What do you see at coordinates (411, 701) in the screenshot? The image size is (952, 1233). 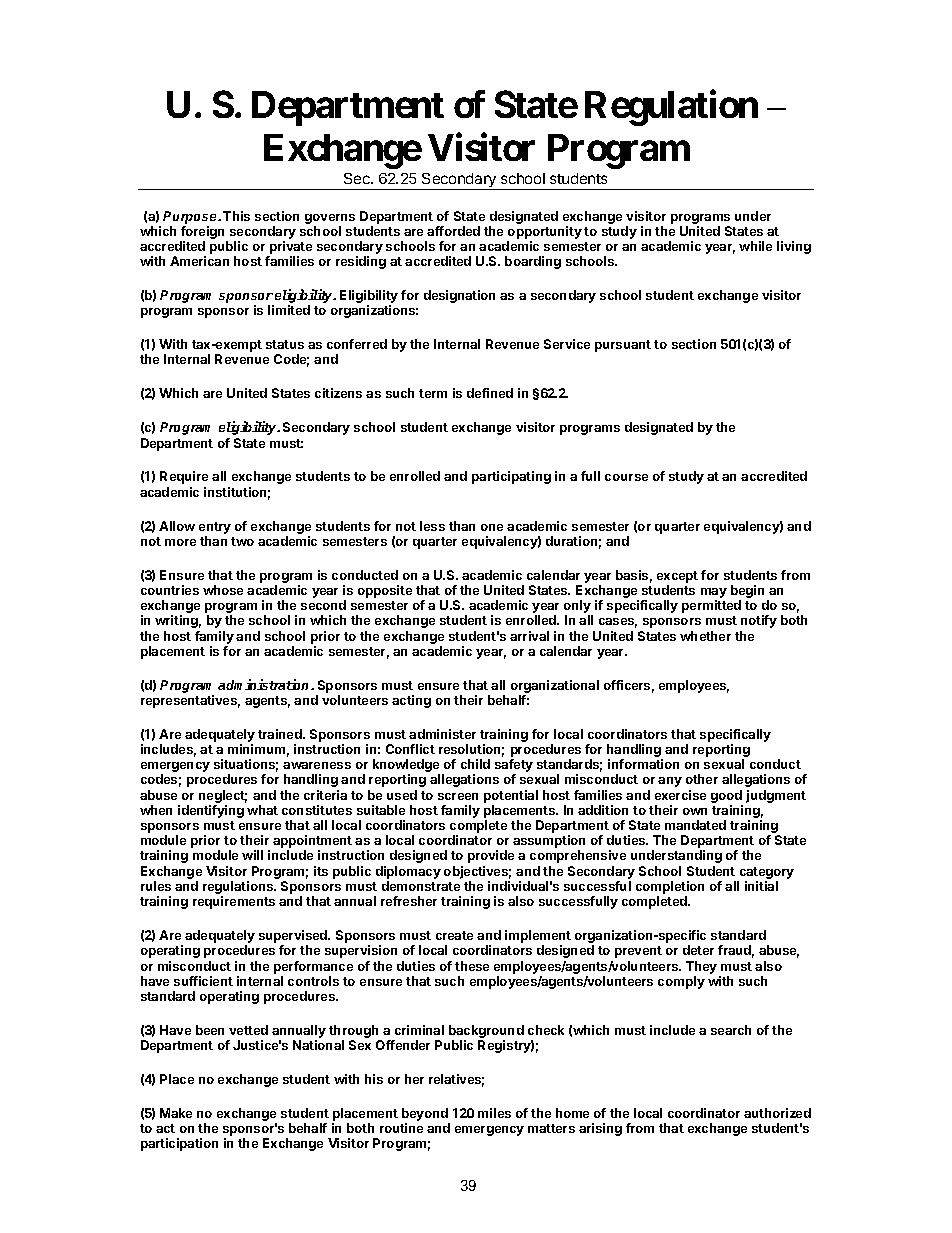 I see `acting` at bounding box center [411, 701].
